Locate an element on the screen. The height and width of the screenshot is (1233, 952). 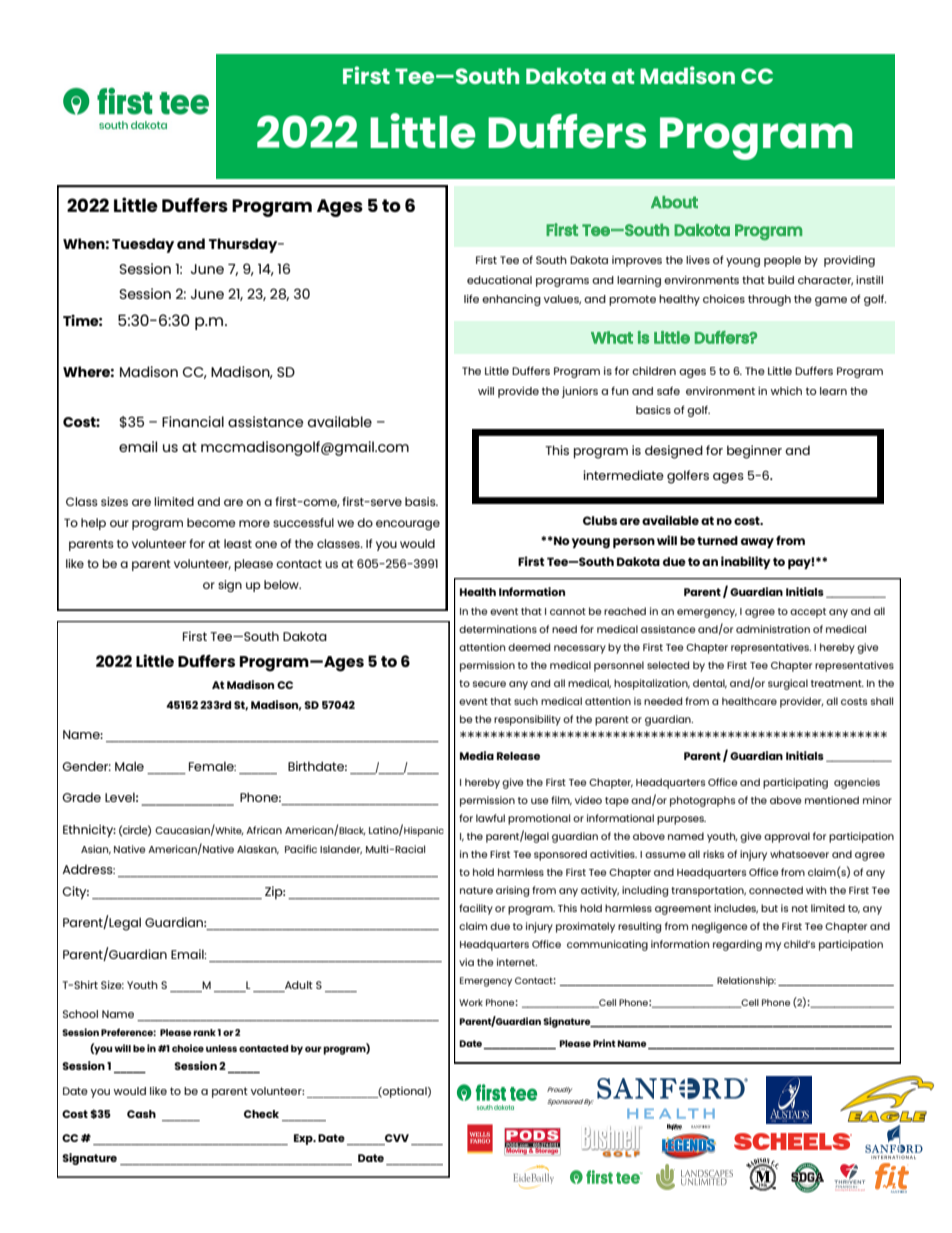
Tuesday is located at coordinates (143, 245).
